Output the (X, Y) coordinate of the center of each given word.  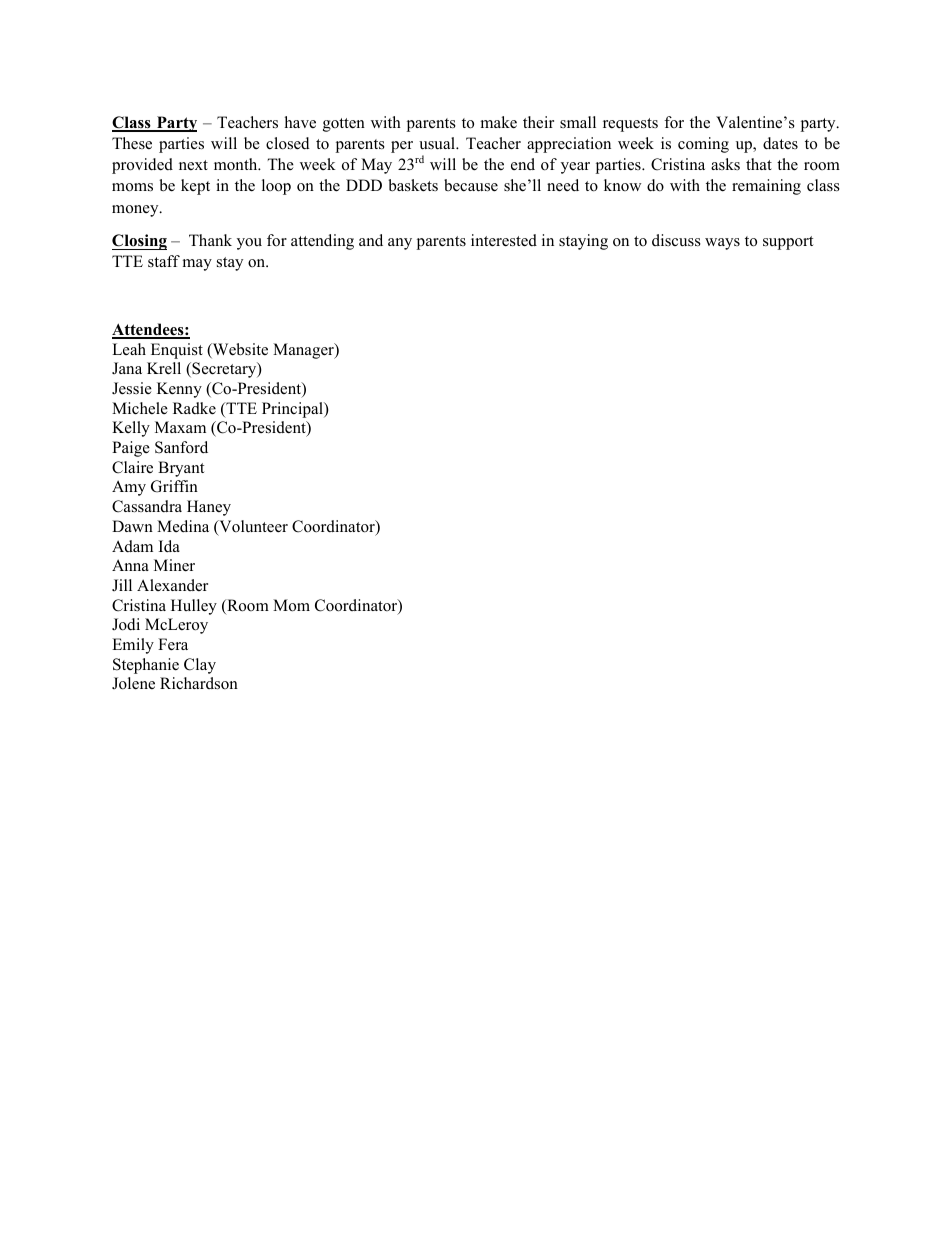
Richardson (199, 683)
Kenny (179, 390)
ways (722, 244)
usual (438, 143)
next (193, 165)
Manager (304, 351)
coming (703, 145)
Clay (200, 666)
